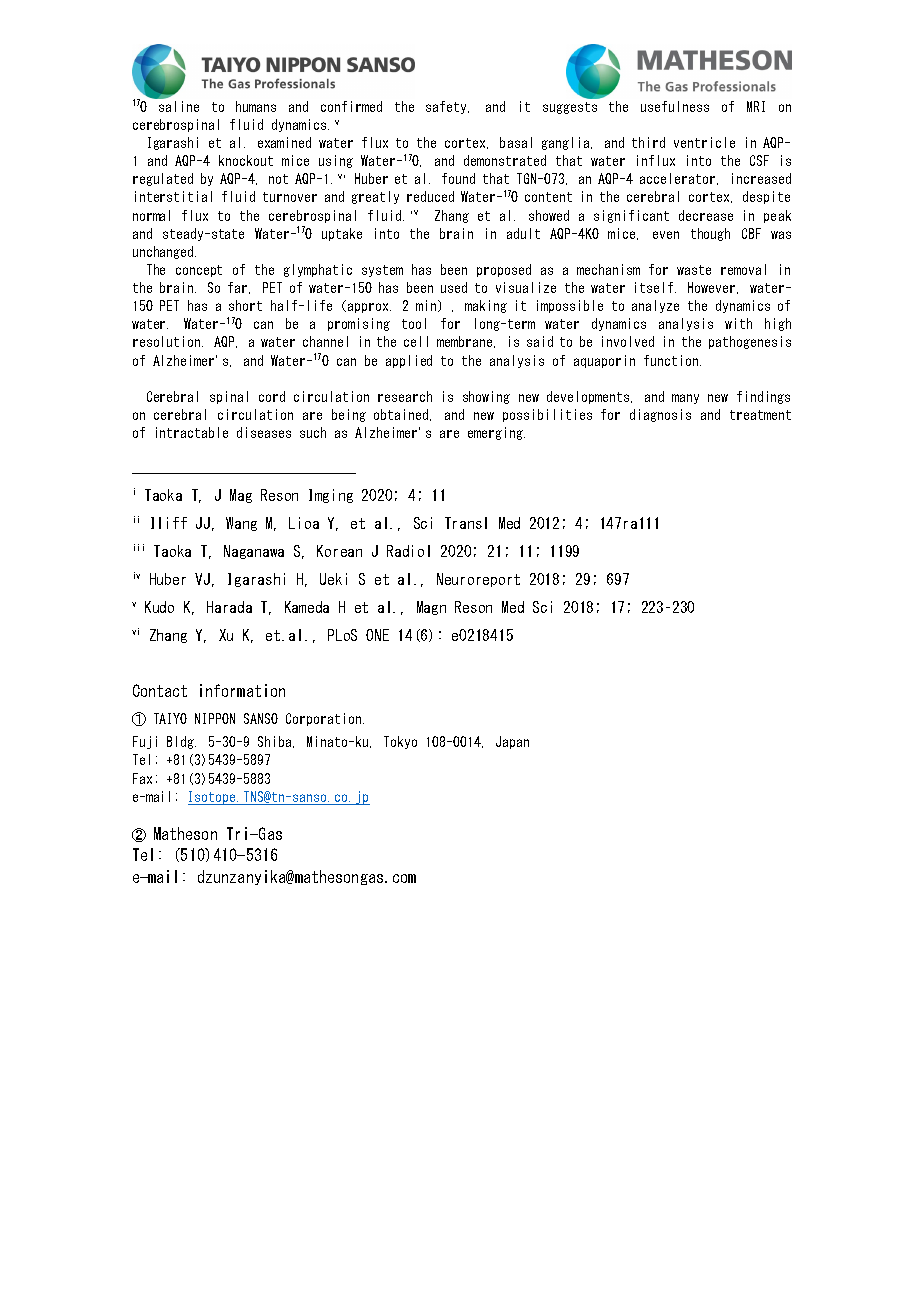 The image size is (924, 1308). Describe the element at coordinates (704, 142) in the screenshot. I see `ventricle` at that location.
